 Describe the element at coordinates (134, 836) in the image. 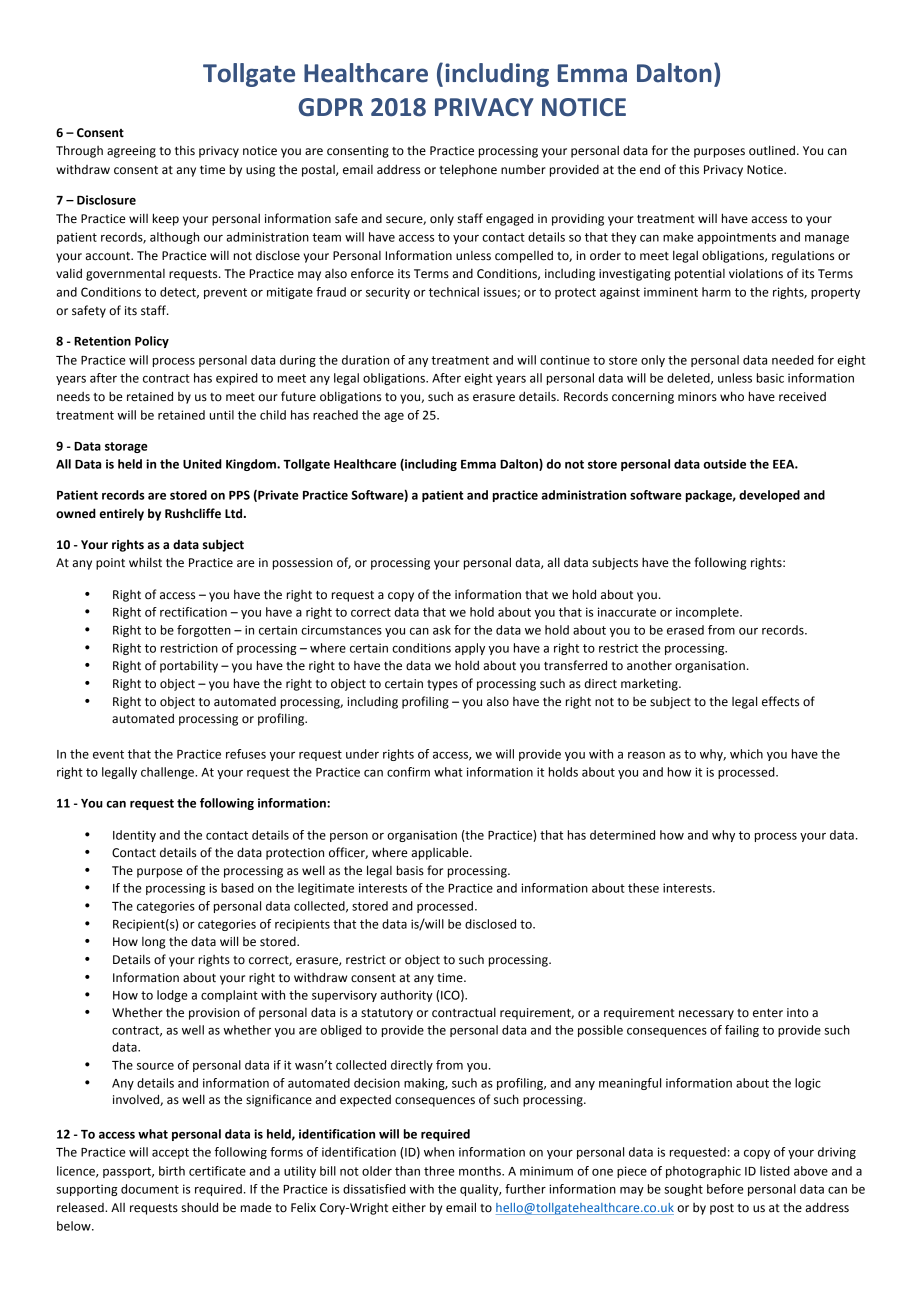

I see `Identity` at that location.
